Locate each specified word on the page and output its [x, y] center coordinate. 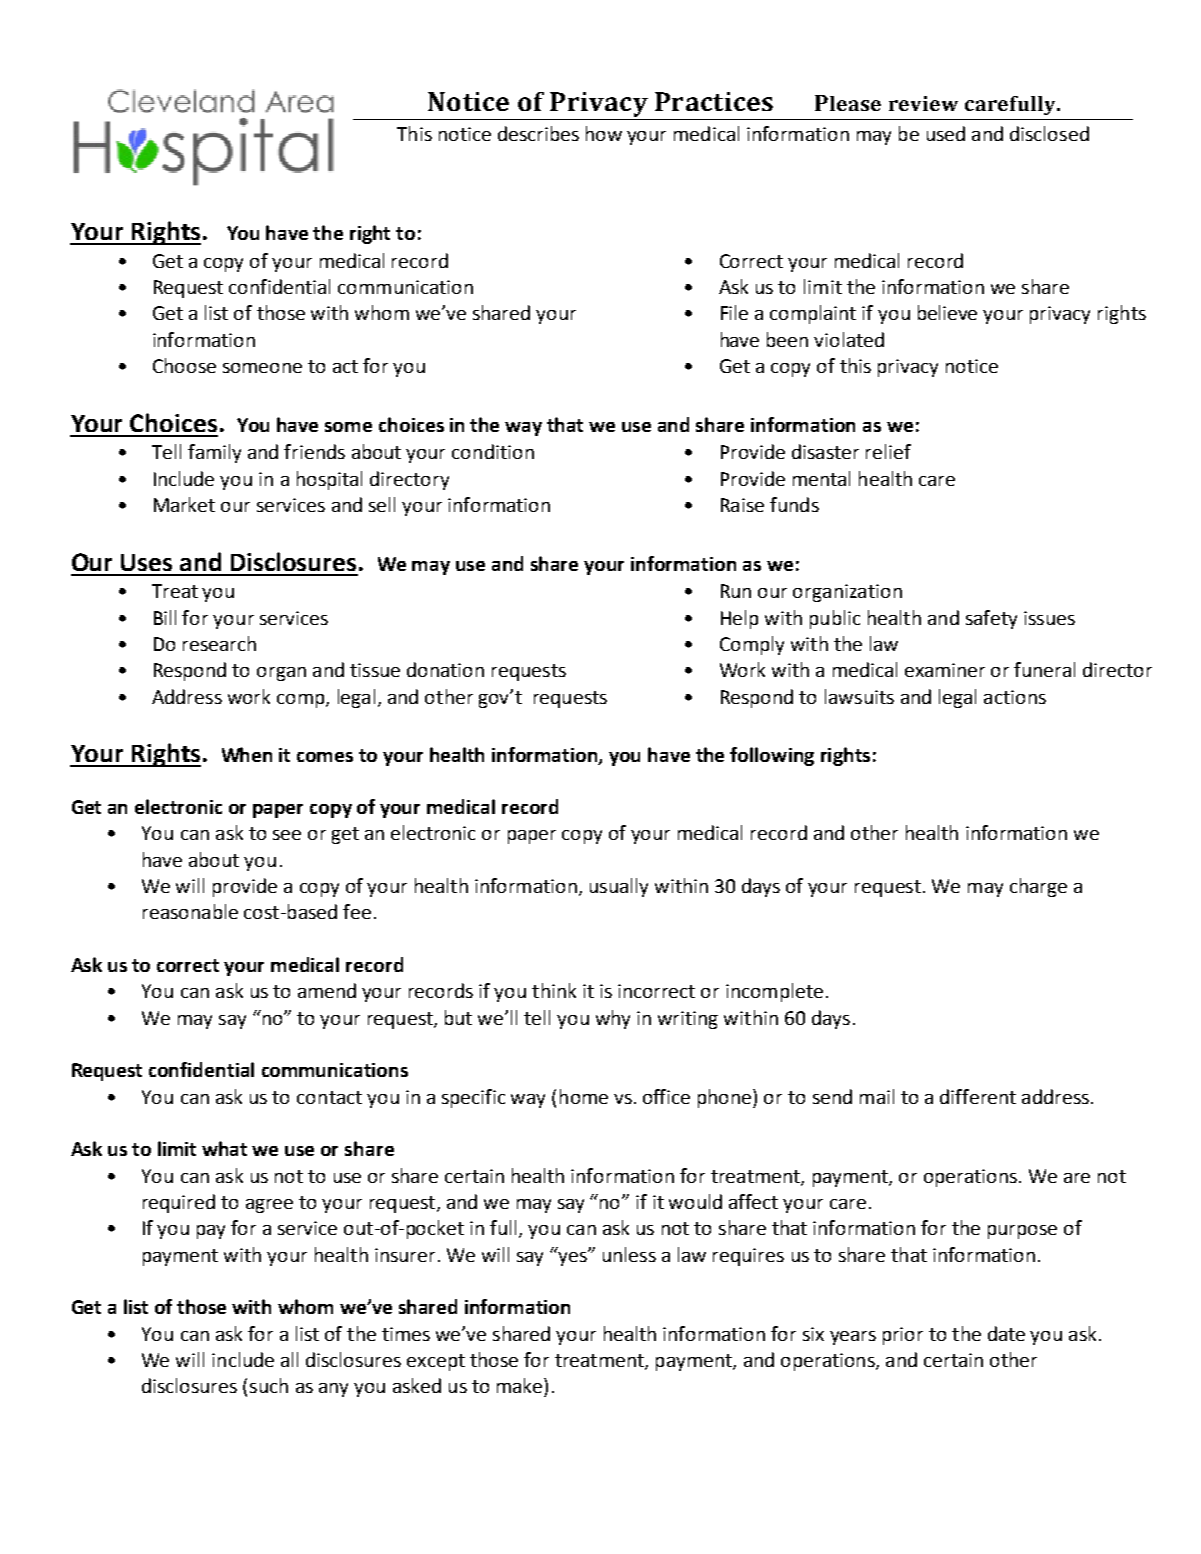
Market [184, 504]
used [946, 133]
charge [1038, 887]
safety [991, 619]
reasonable [190, 911]
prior [903, 1336]
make [521, 1385]
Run [736, 591]
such [269, 1385]
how [604, 133]
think [554, 990]
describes [538, 133]
